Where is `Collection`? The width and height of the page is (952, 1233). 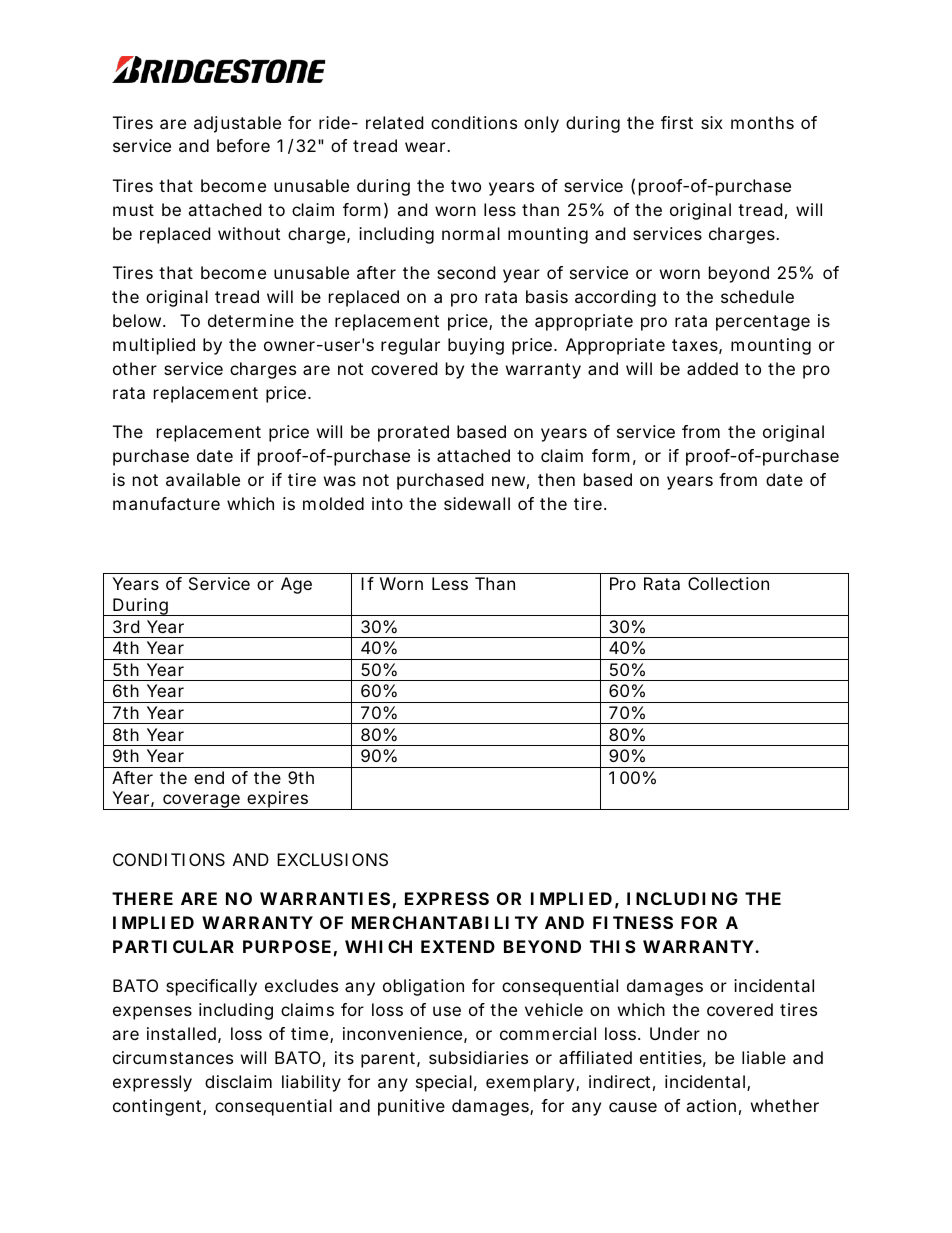 Collection is located at coordinates (728, 583).
